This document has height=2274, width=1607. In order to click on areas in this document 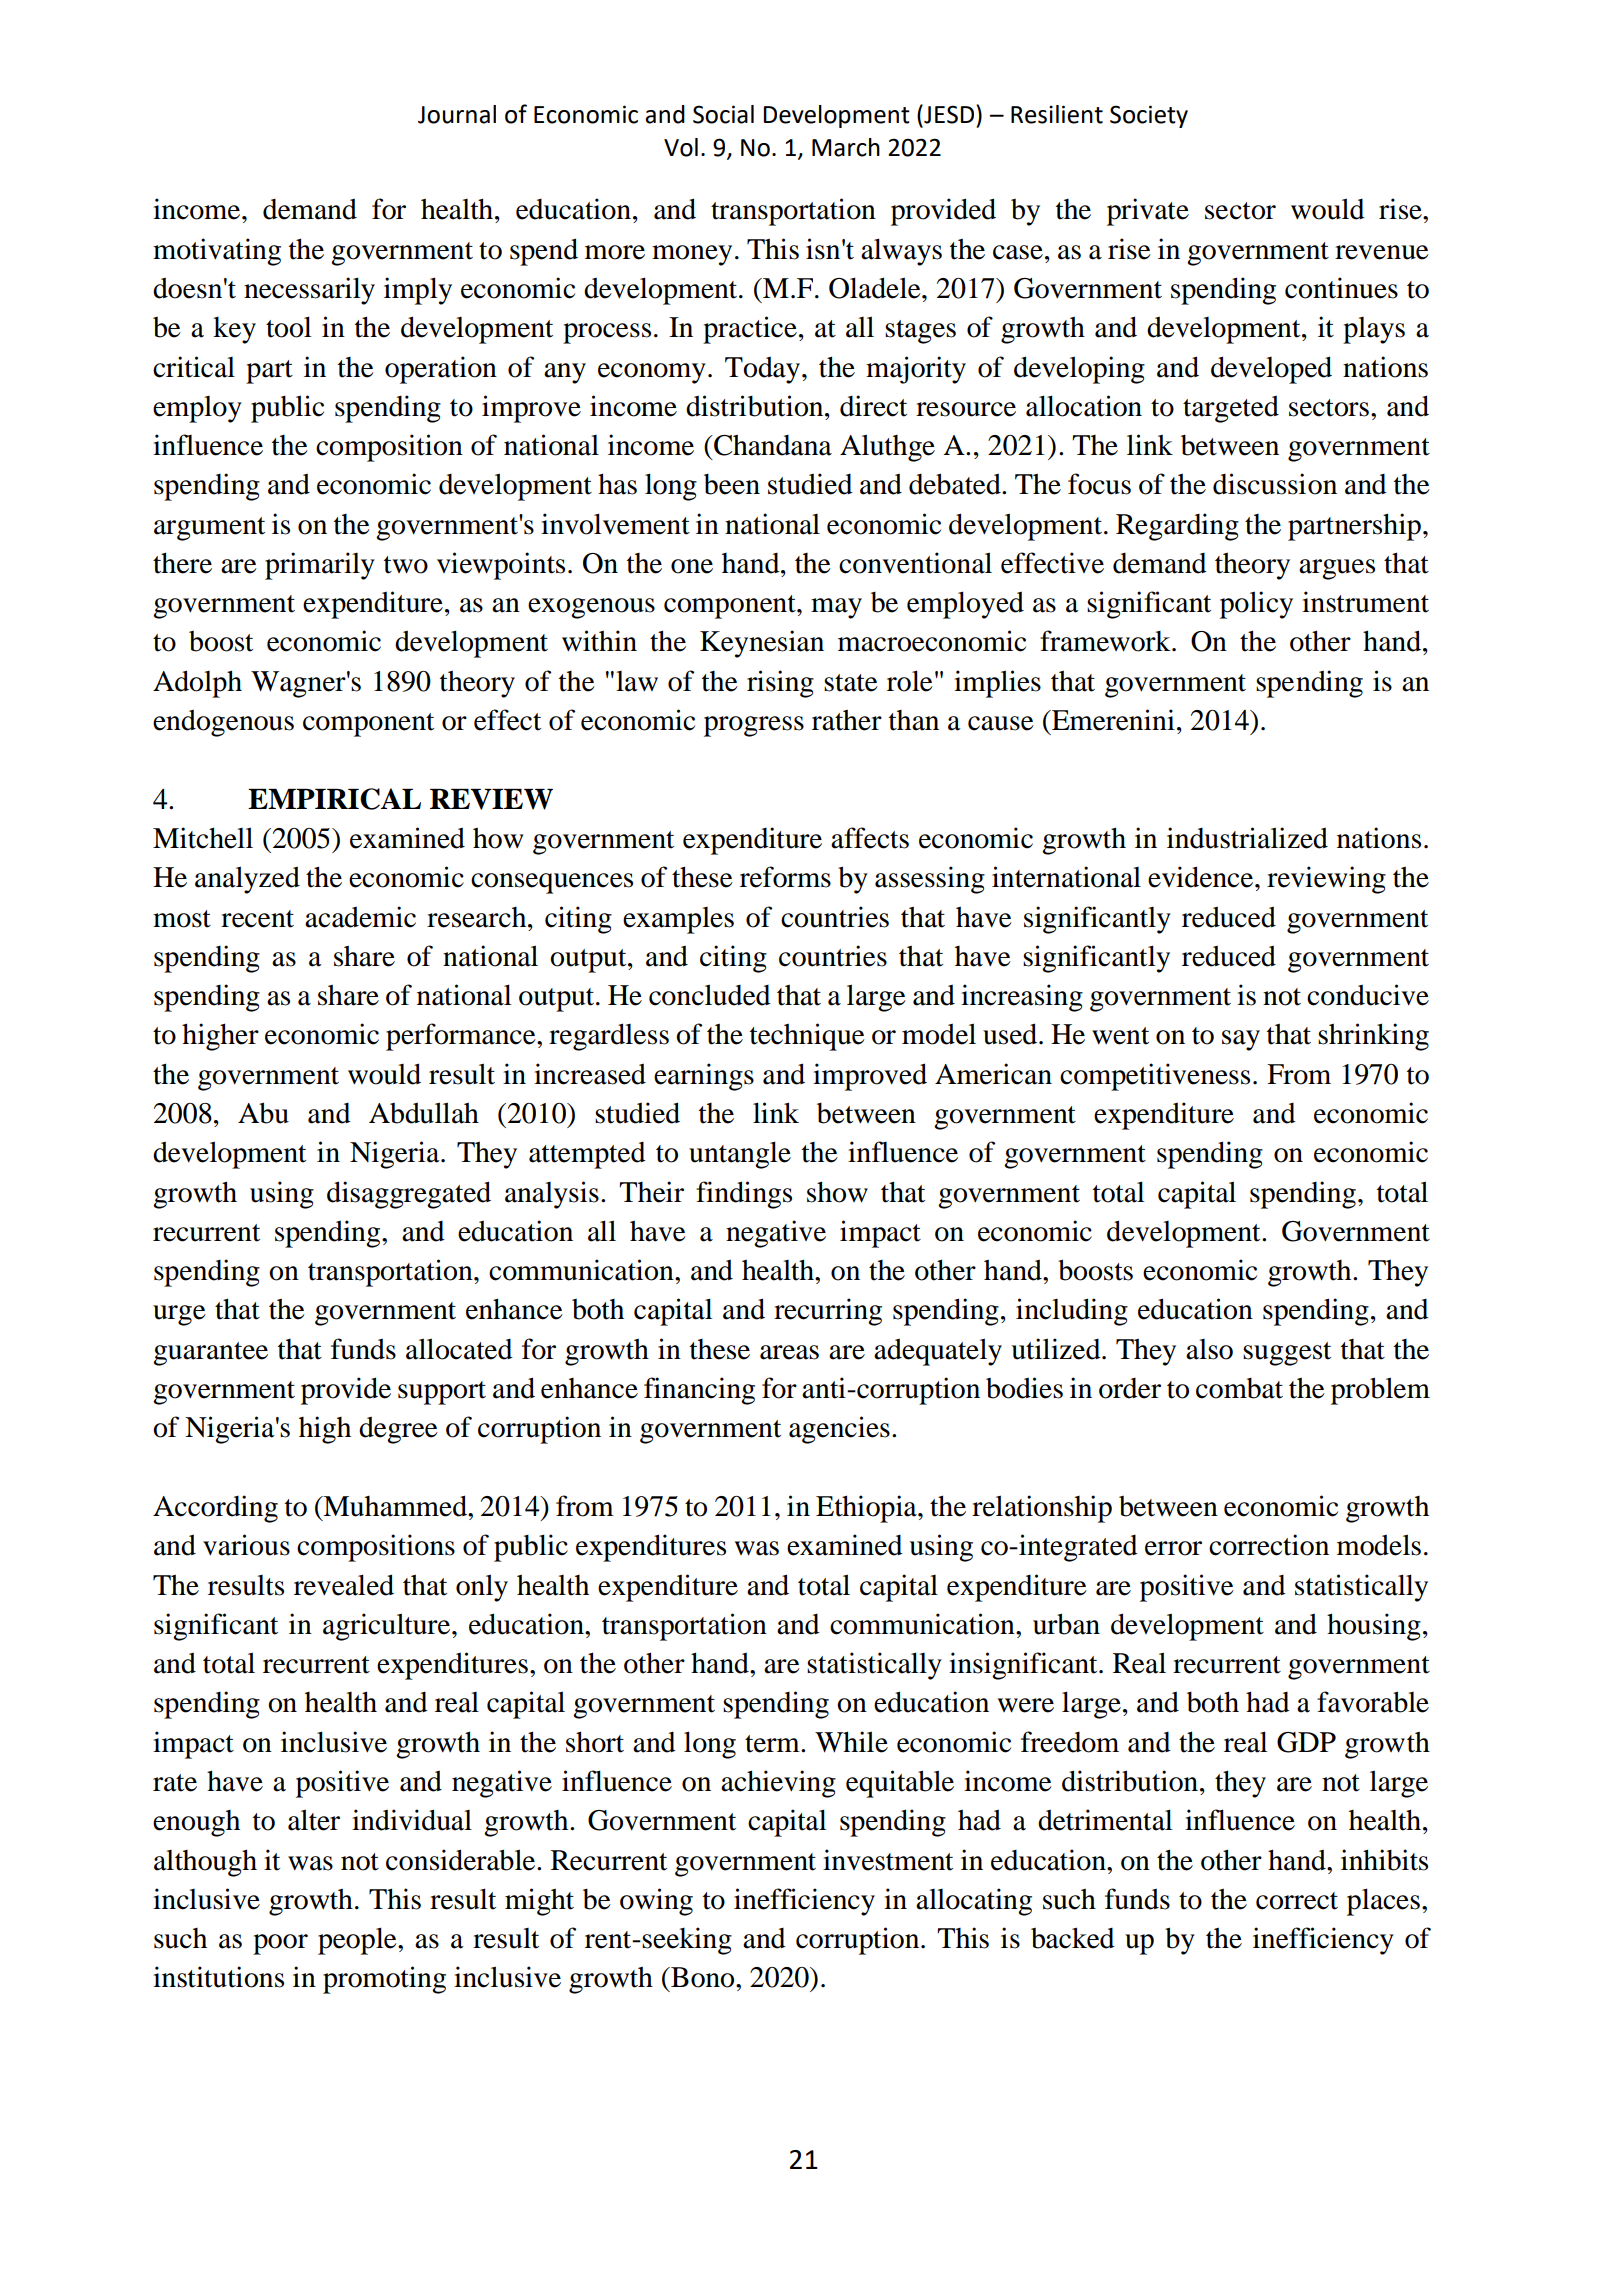, I will do `click(789, 1352)`.
